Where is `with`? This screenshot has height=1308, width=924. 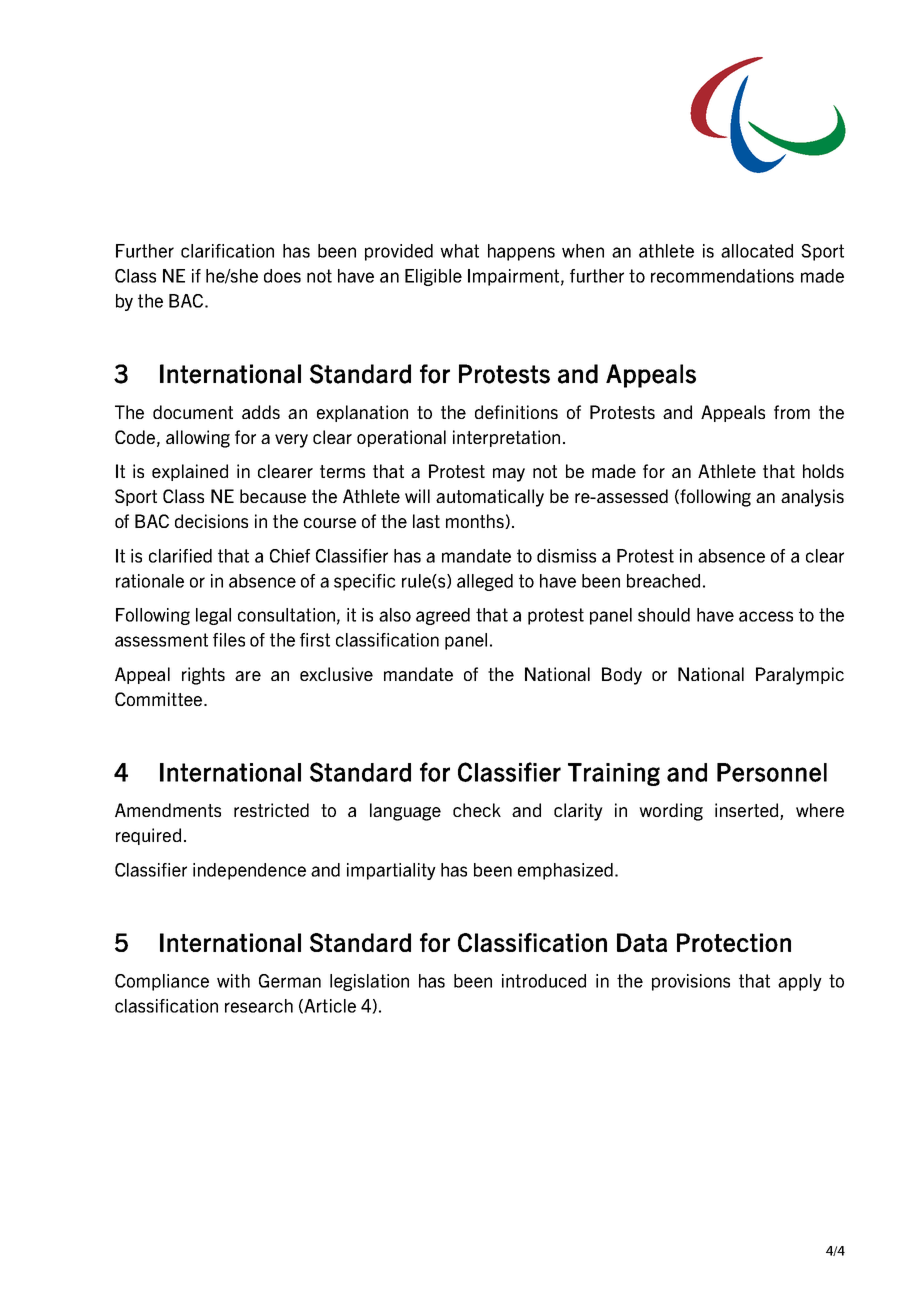 with is located at coordinates (233, 981).
